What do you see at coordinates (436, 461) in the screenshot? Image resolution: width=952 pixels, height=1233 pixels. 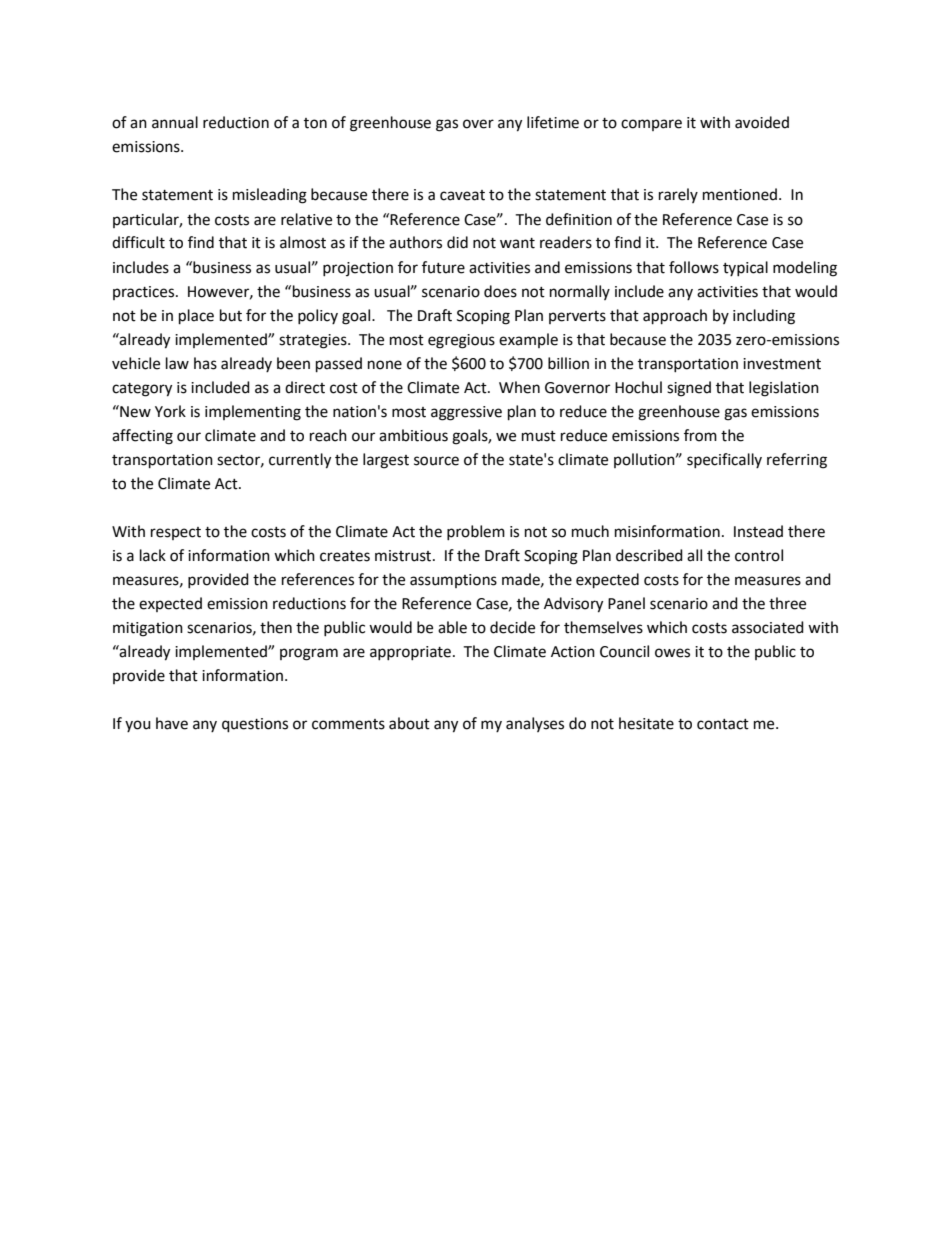 I see `source` at bounding box center [436, 461].
